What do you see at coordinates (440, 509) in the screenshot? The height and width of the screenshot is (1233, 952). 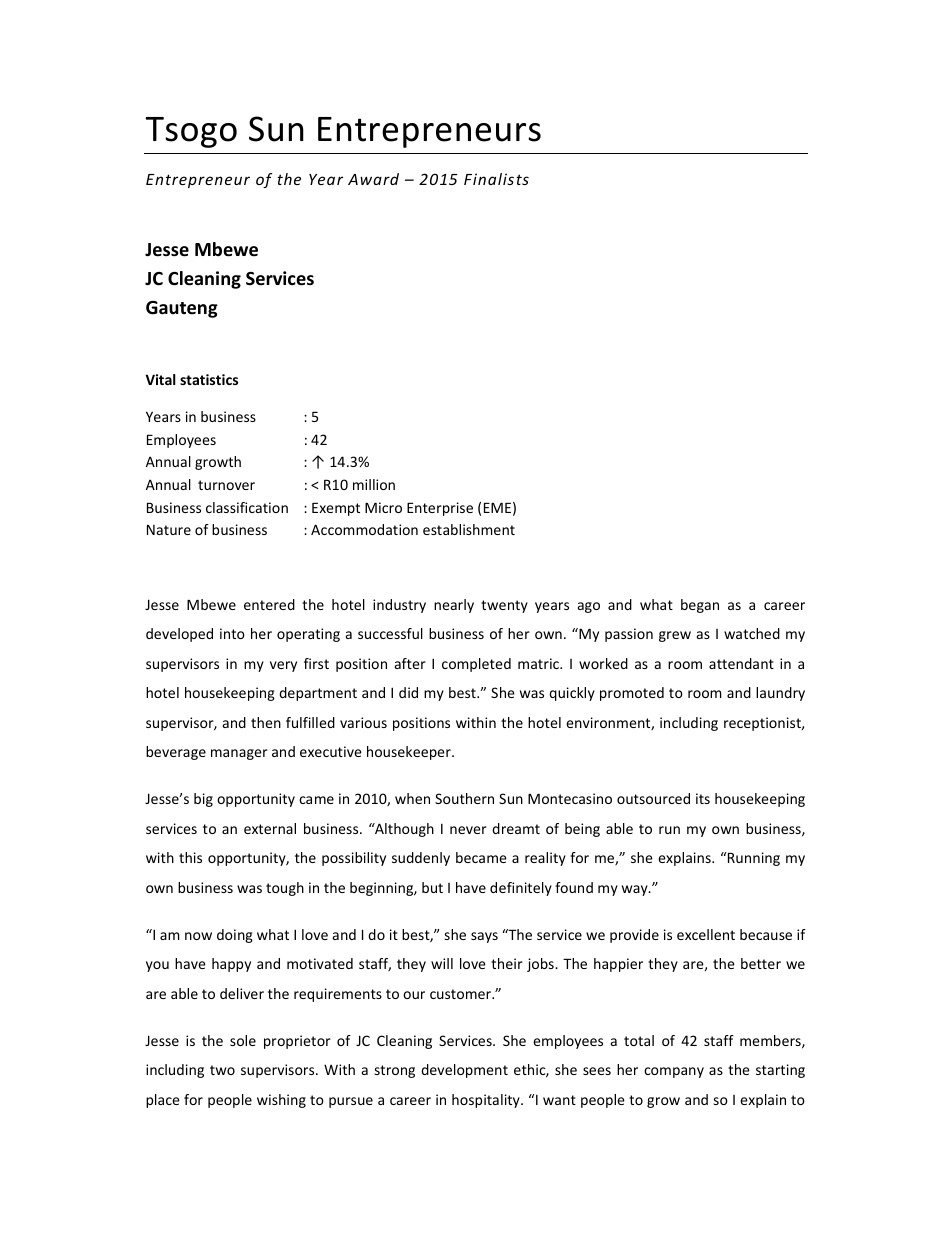 I see `Enterprise` at bounding box center [440, 509].
